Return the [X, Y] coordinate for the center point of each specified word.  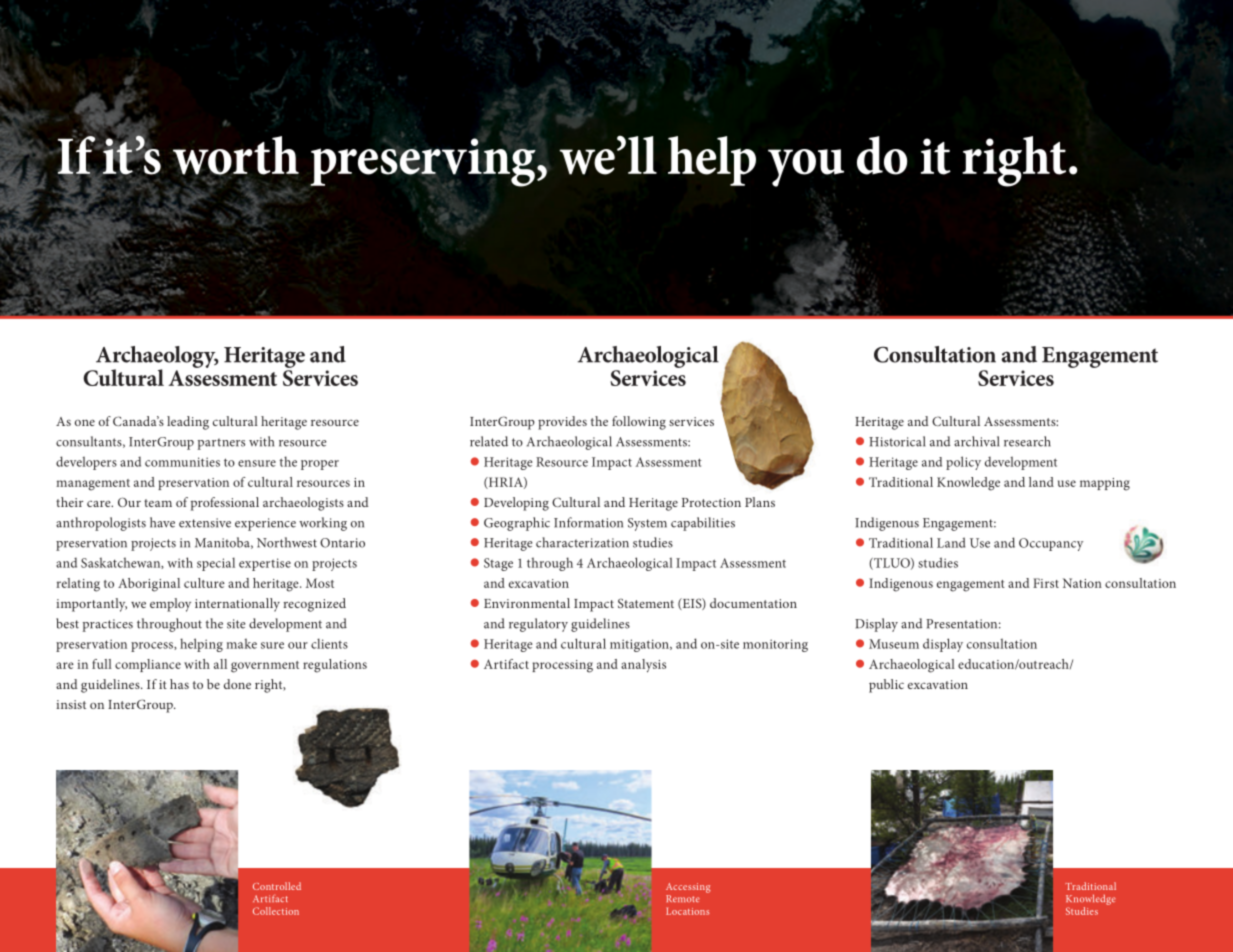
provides [562, 423]
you [806, 168]
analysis [643, 665]
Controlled [277, 886]
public [886, 686]
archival [976, 441]
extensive [205, 523]
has [179, 684]
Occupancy [1051, 544]
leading [188, 423]
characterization [582, 542]
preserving [424, 162]
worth [236, 155]
